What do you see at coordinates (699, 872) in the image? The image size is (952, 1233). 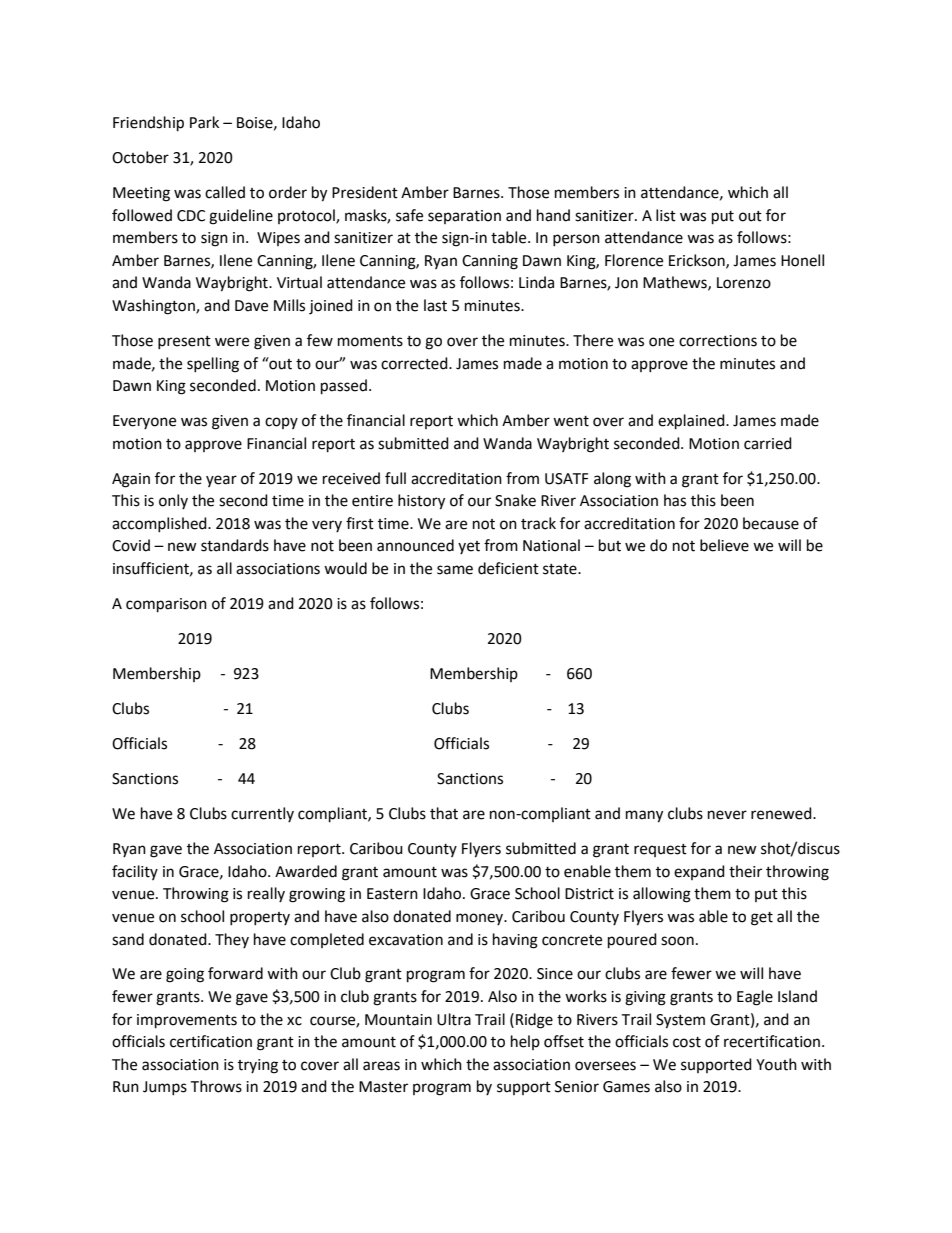 I see `expand` at bounding box center [699, 872].
